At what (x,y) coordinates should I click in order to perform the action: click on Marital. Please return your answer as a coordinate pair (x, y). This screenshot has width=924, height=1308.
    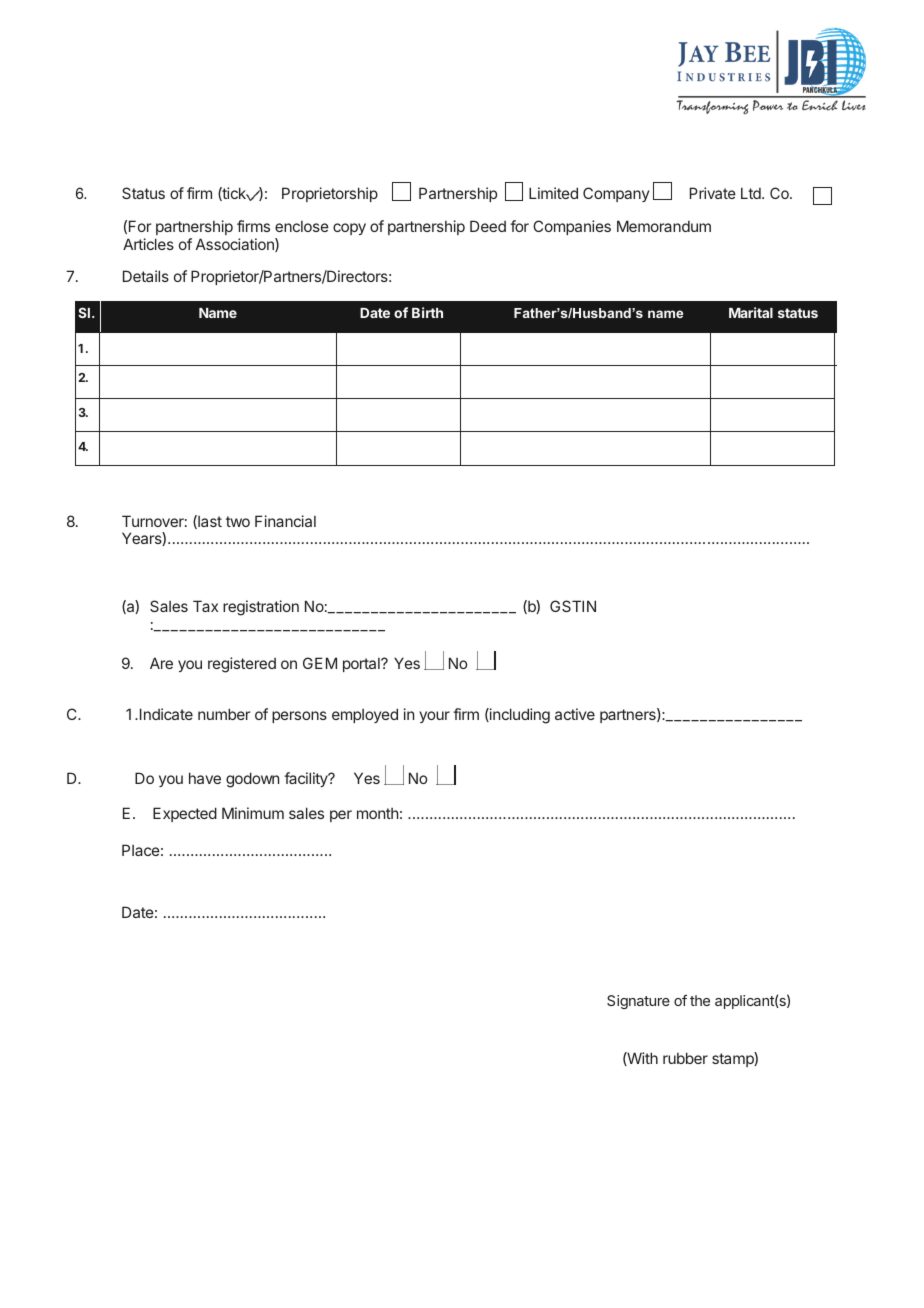
    Looking at the image, I should click on (751, 312).
